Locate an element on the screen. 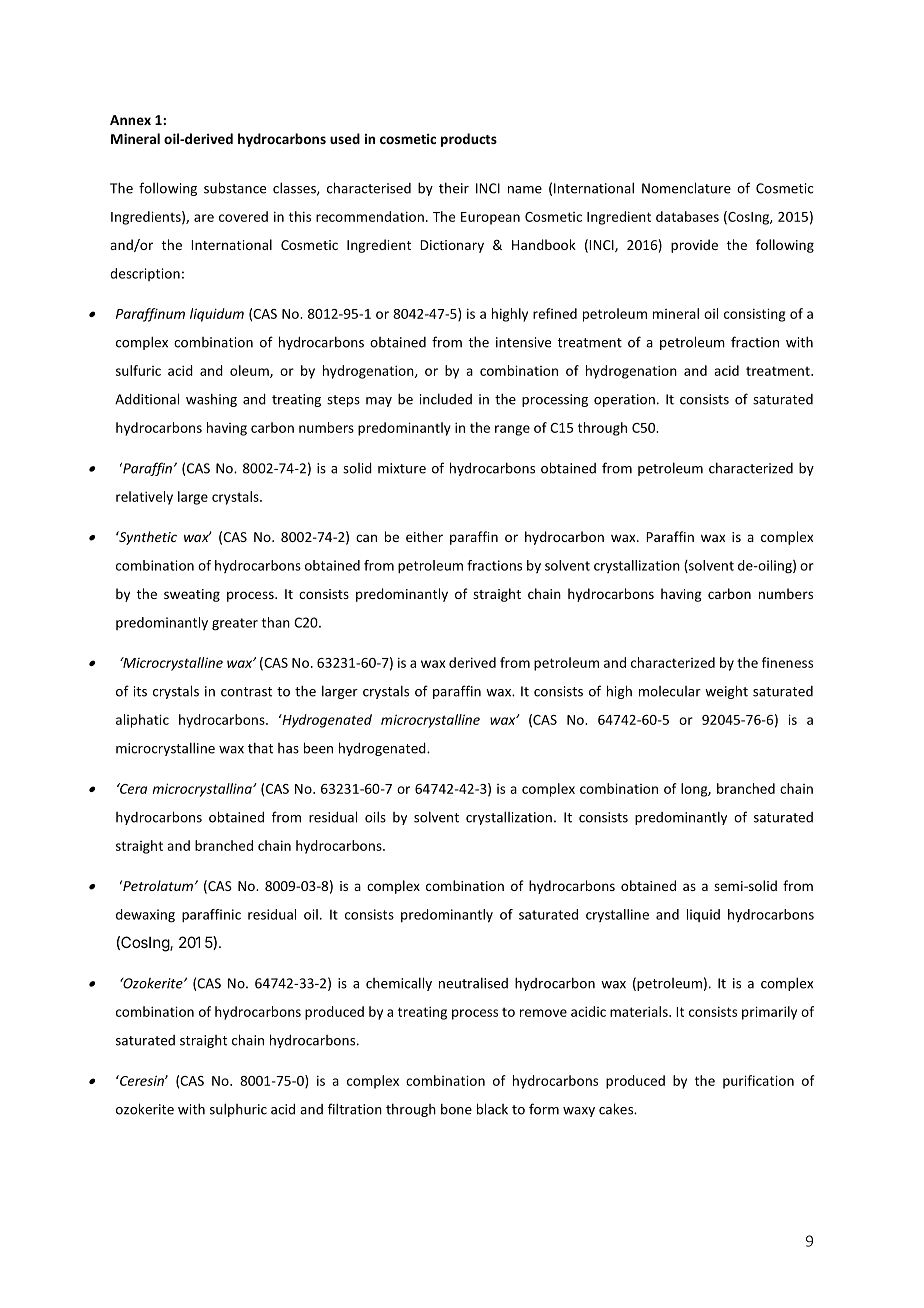 The height and width of the screenshot is (1308, 924). purification is located at coordinates (758, 1082).
